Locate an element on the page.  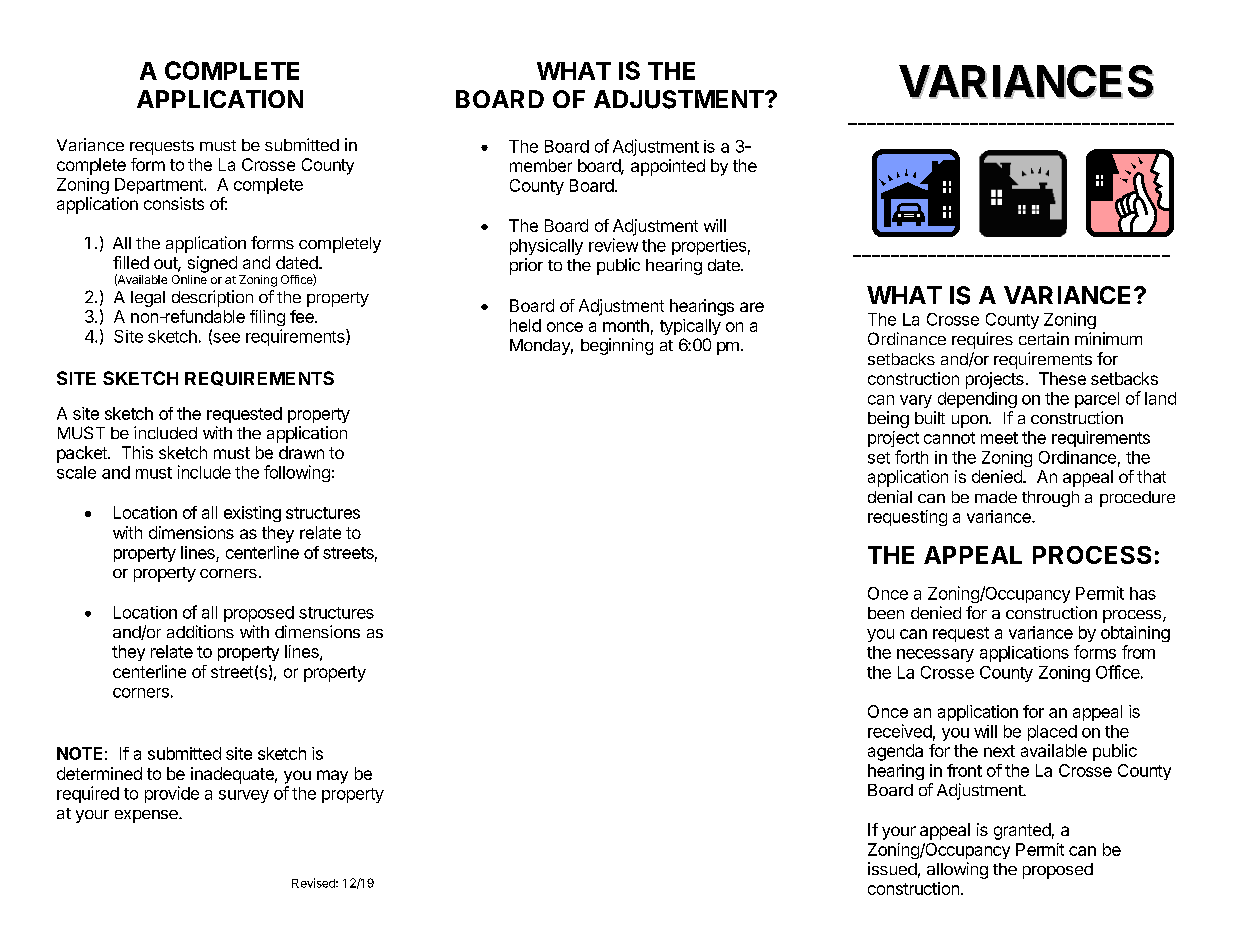
This is located at coordinates (137, 452).
